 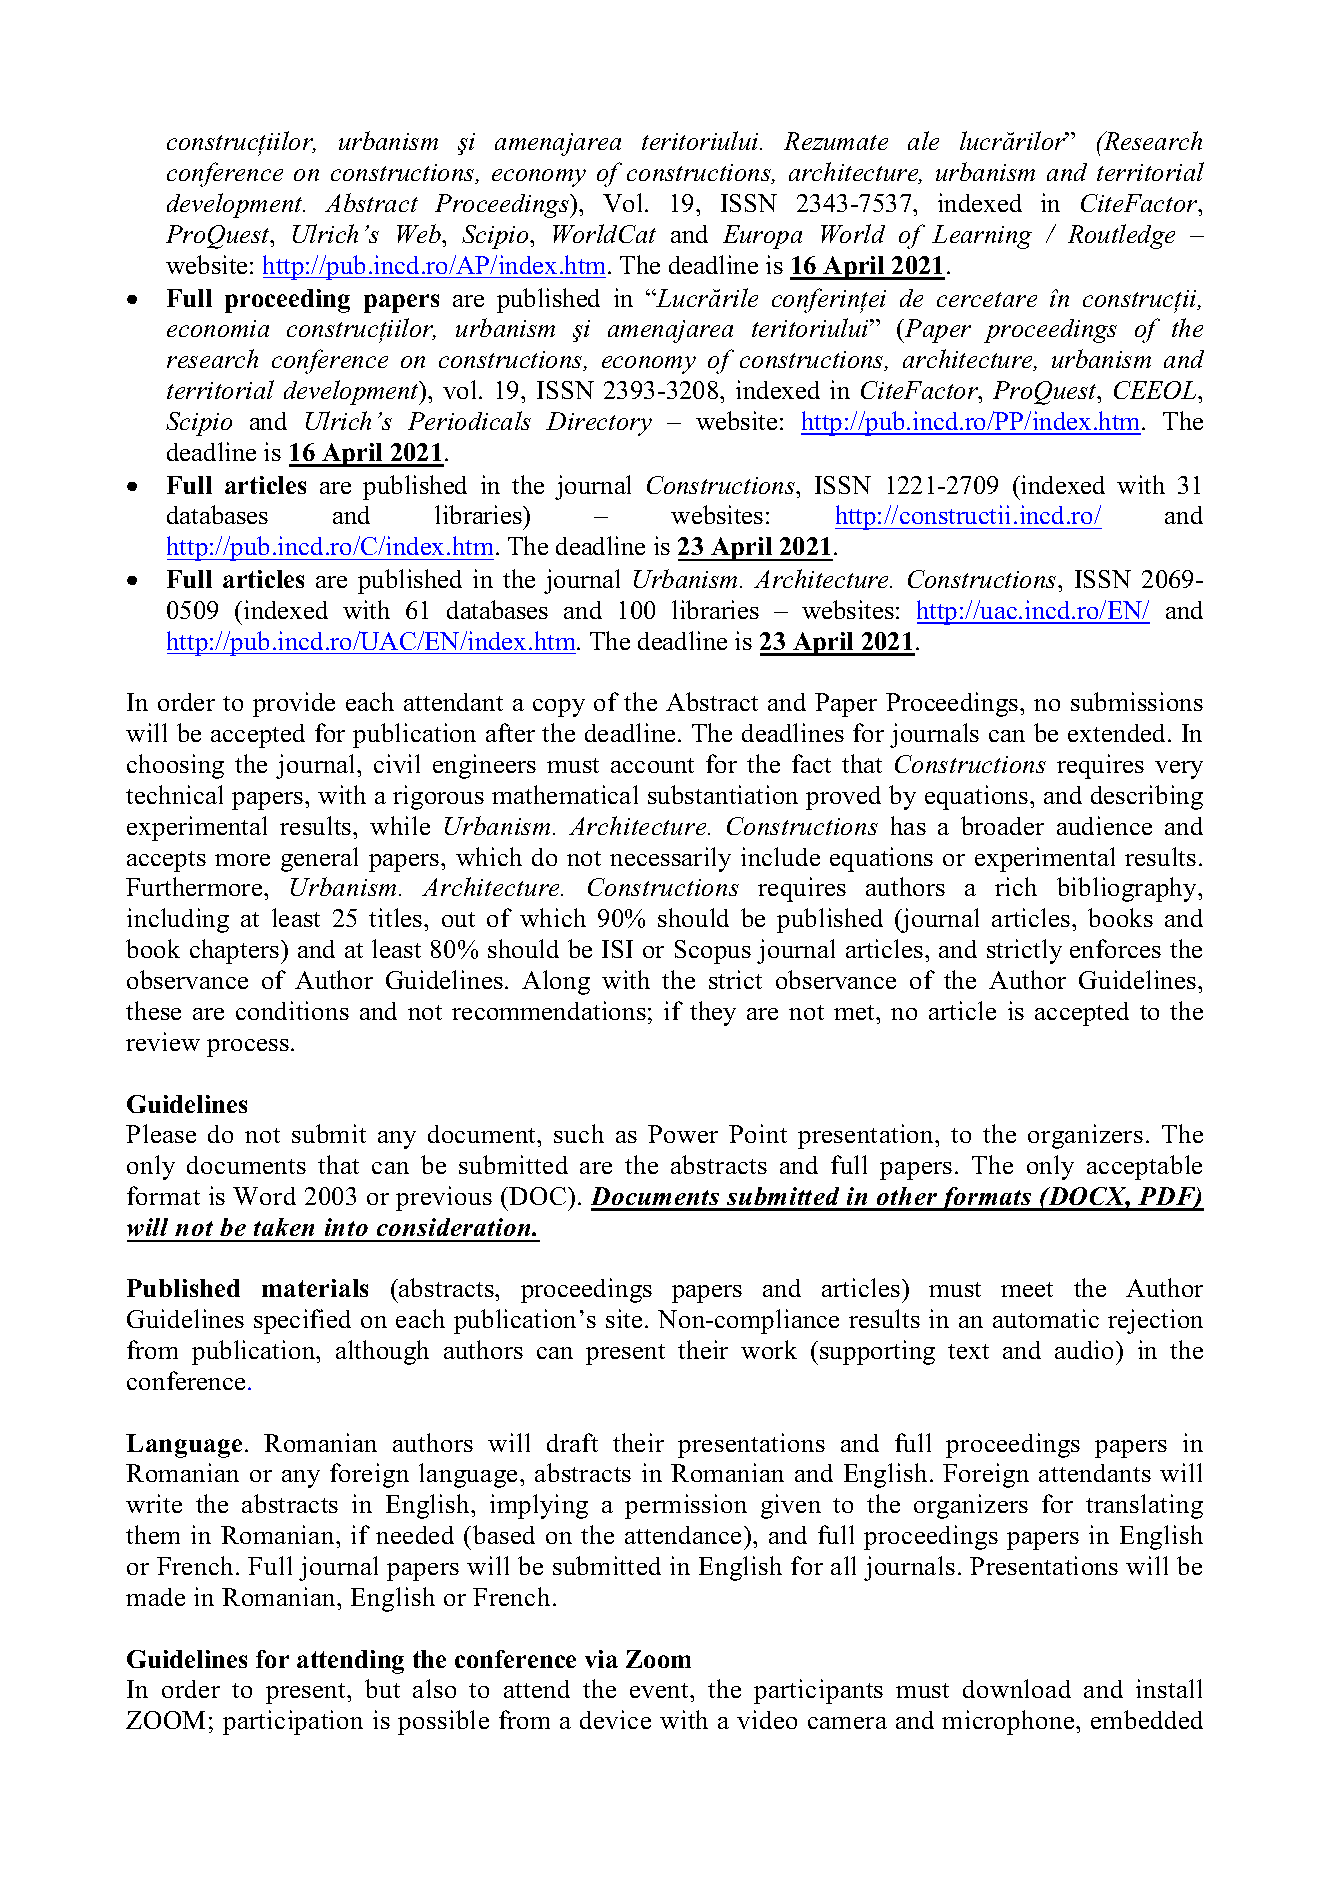 What do you see at coordinates (236, 951) in the image?
I see `chapters` at bounding box center [236, 951].
